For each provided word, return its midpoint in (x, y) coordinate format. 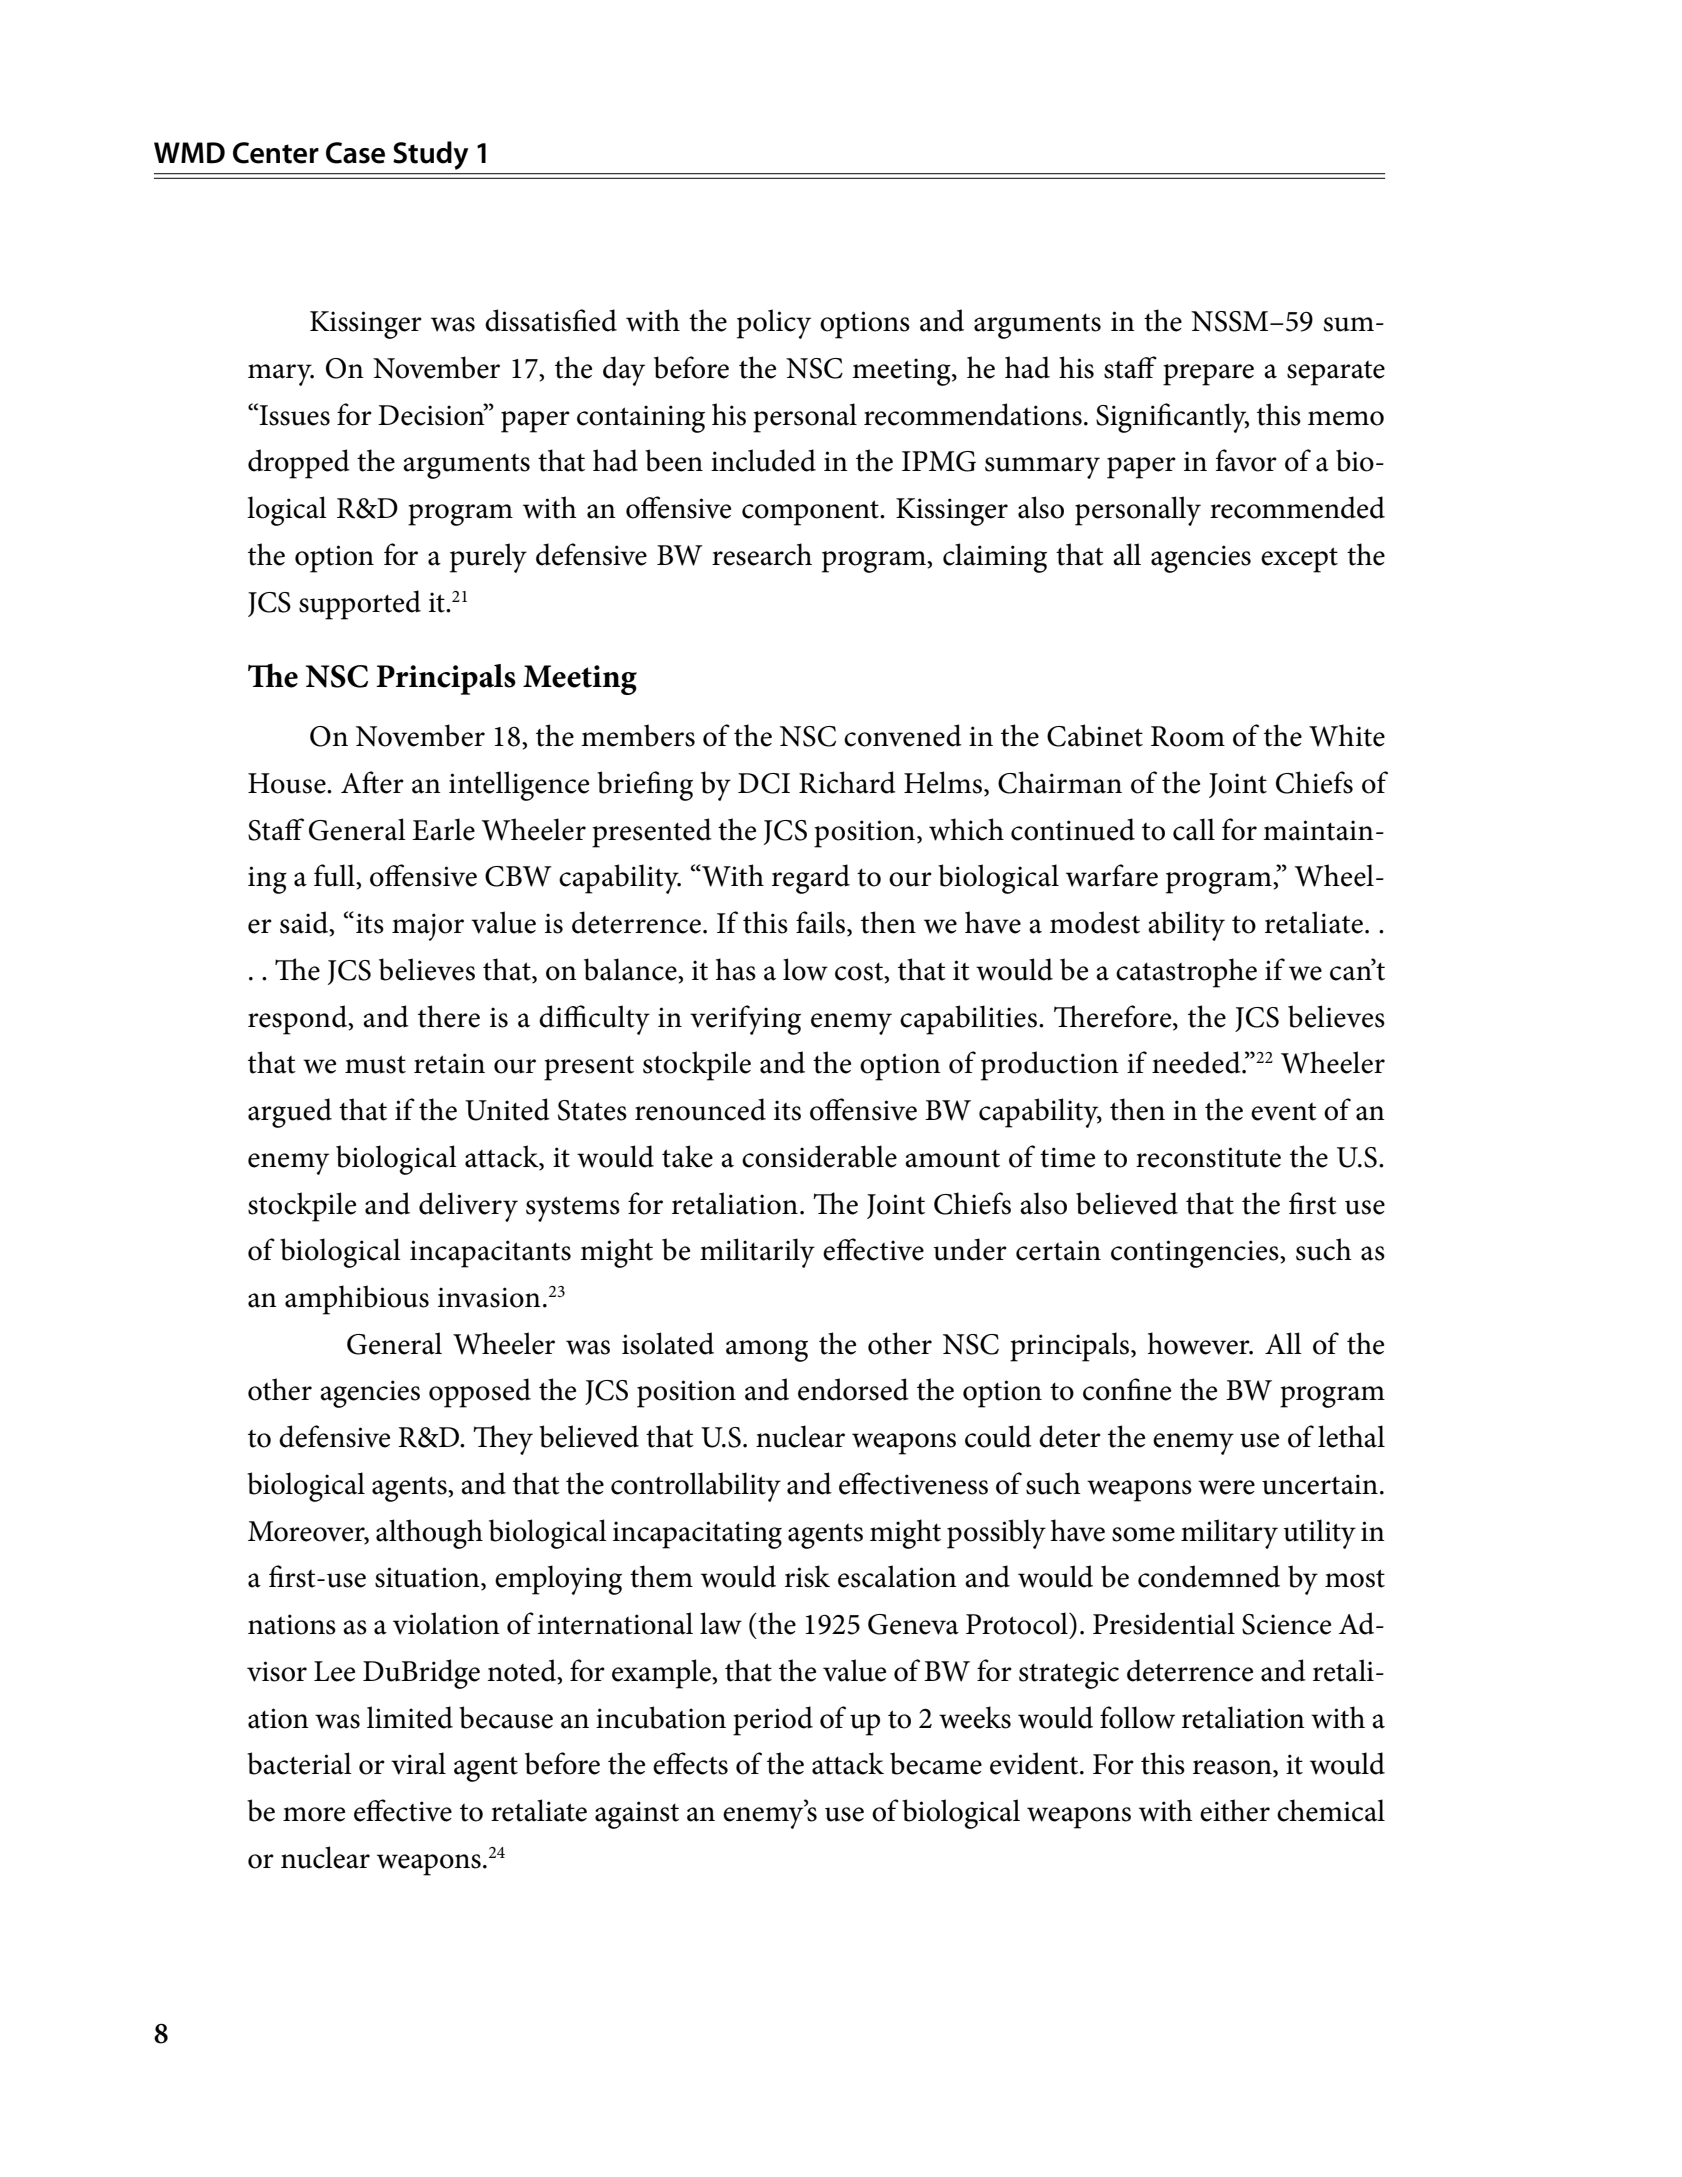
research (762, 554)
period (773, 1721)
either (1235, 1810)
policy (774, 324)
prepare (1208, 375)
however (1200, 1343)
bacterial (299, 1763)
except (1299, 560)
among (767, 1351)
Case (355, 153)
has (736, 969)
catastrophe (1186, 973)
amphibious (357, 1300)
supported (360, 605)
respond (298, 1020)
